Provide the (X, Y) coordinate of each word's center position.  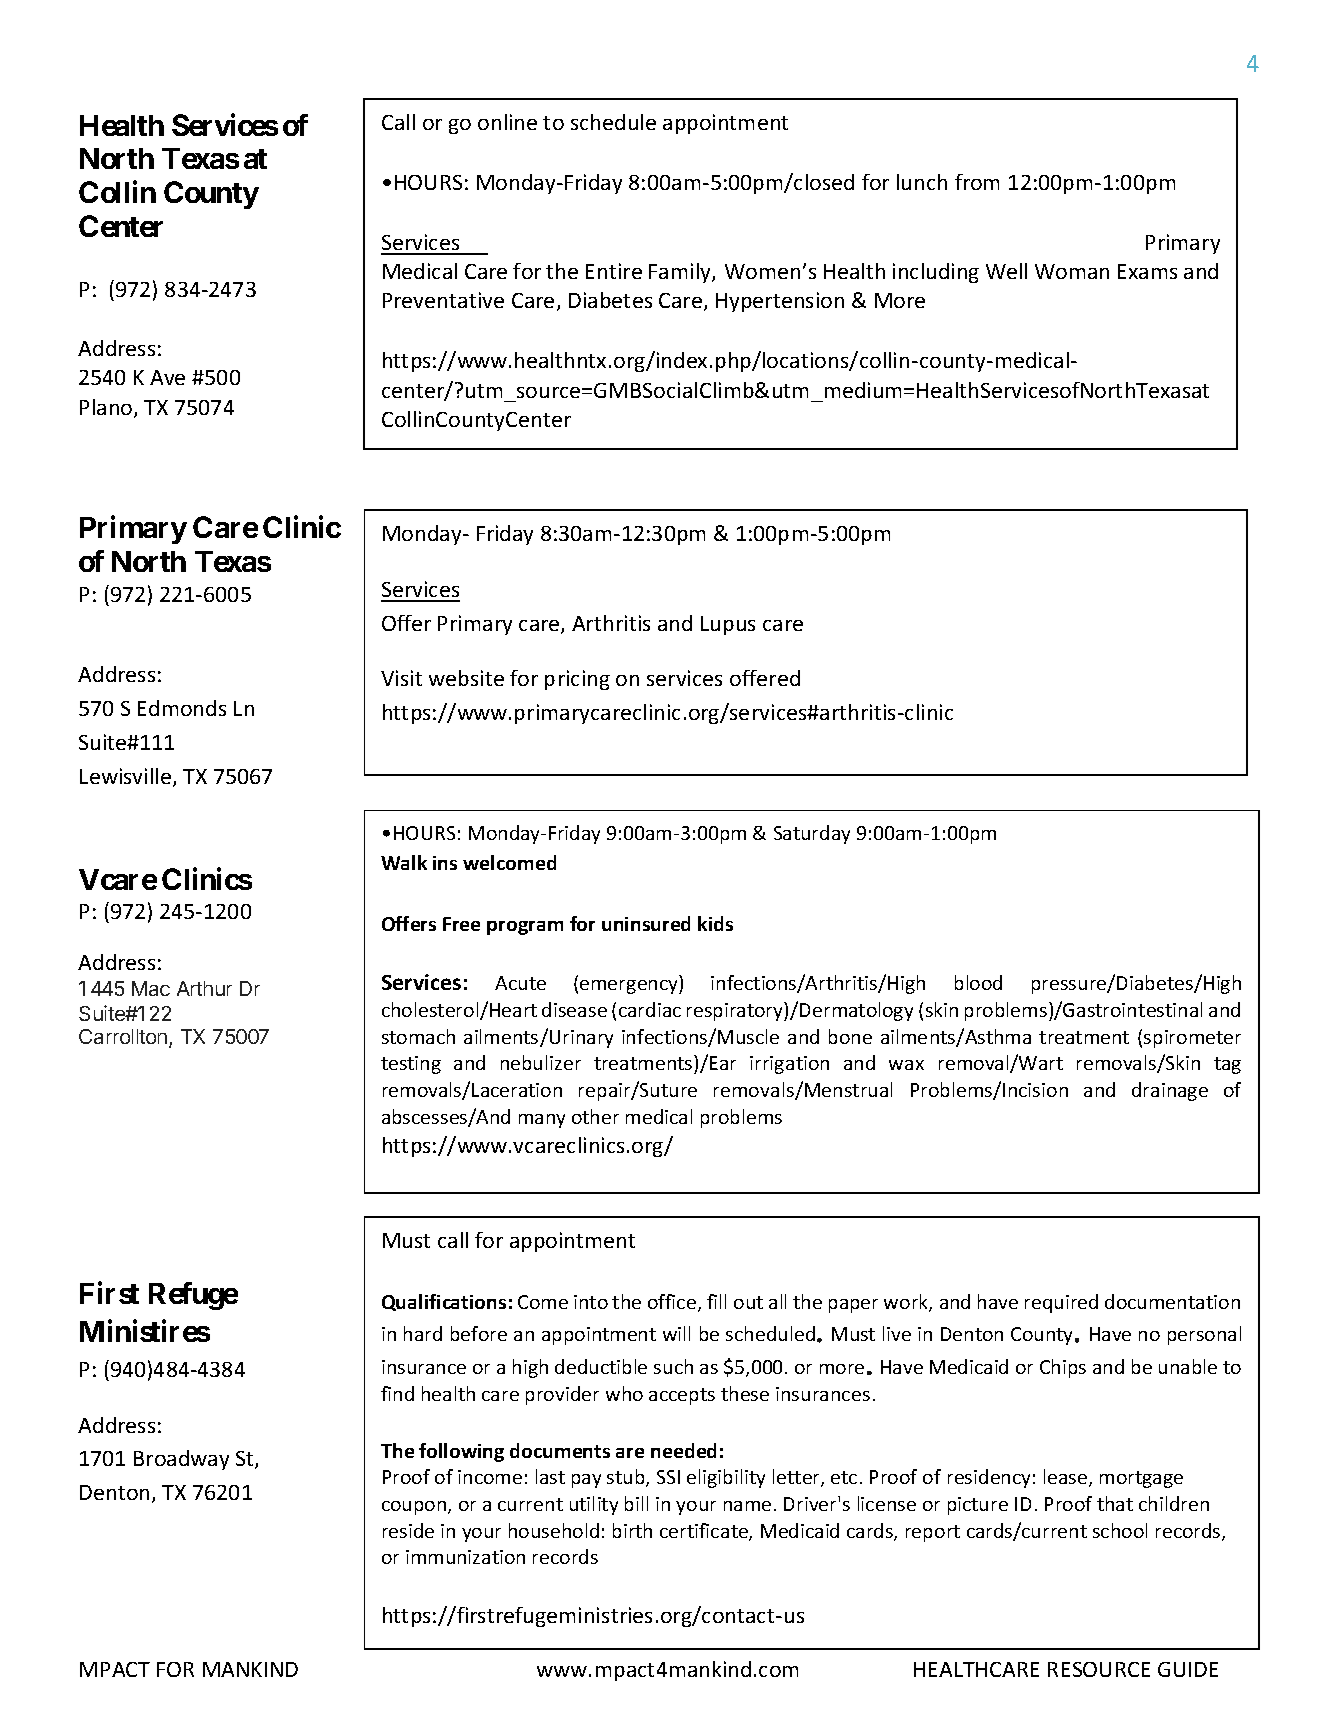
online (507, 122)
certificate (705, 1532)
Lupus (728, 625)
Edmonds (182, 708)
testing (411, 1065)
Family (681, 273)
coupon (415, 1508)
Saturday (812, 834)
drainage (1170, 1091)
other (595, 1116)
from (977, 182)
